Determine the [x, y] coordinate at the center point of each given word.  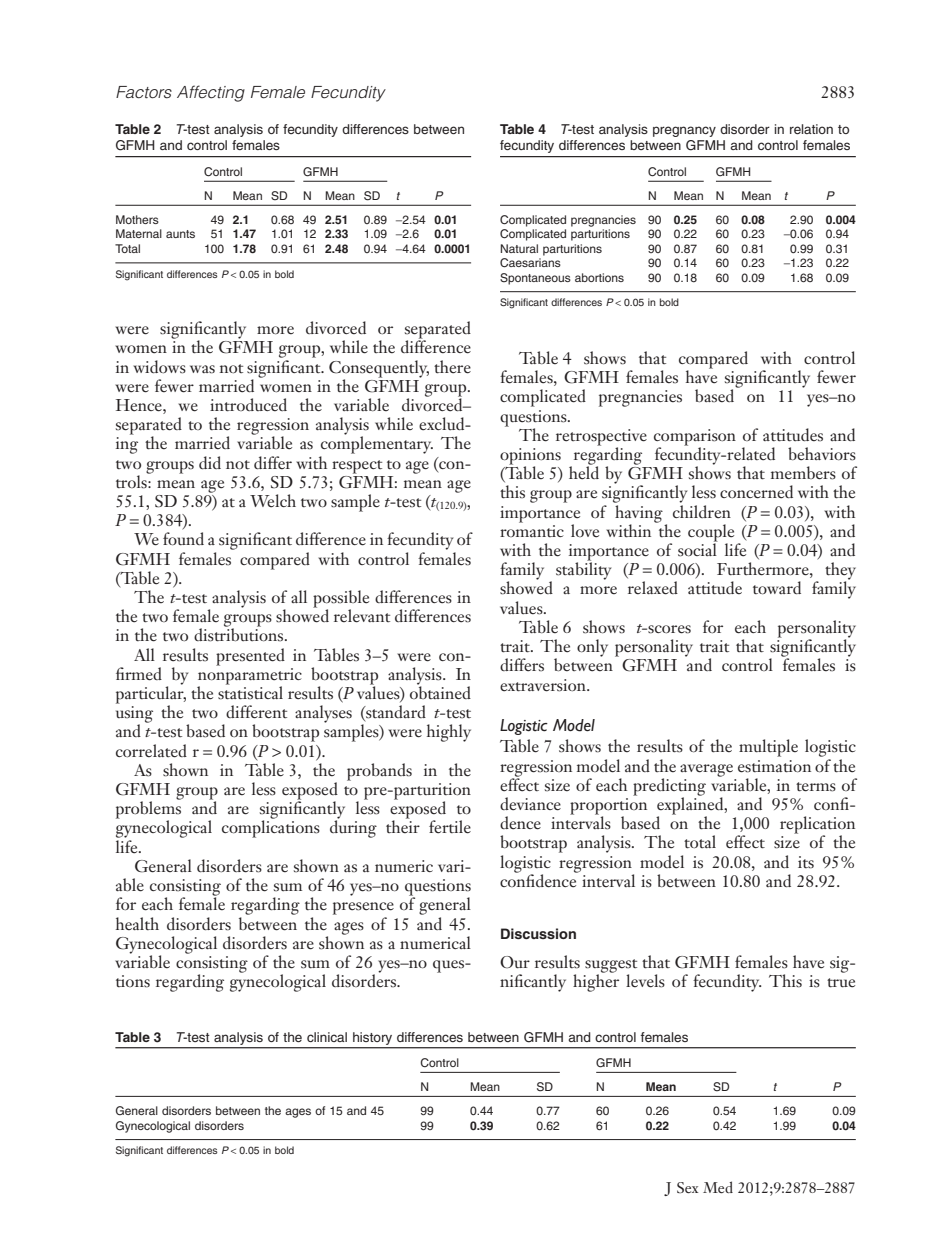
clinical [327, 1037]
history [372, 1038]
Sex [687, 1187]
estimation [774, 766]
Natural [519, 248]
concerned [756, 492]
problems [148, 810]
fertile [450, 827]
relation [811, 129]
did [210, 462]
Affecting [211, 93]
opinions [530, 457]
